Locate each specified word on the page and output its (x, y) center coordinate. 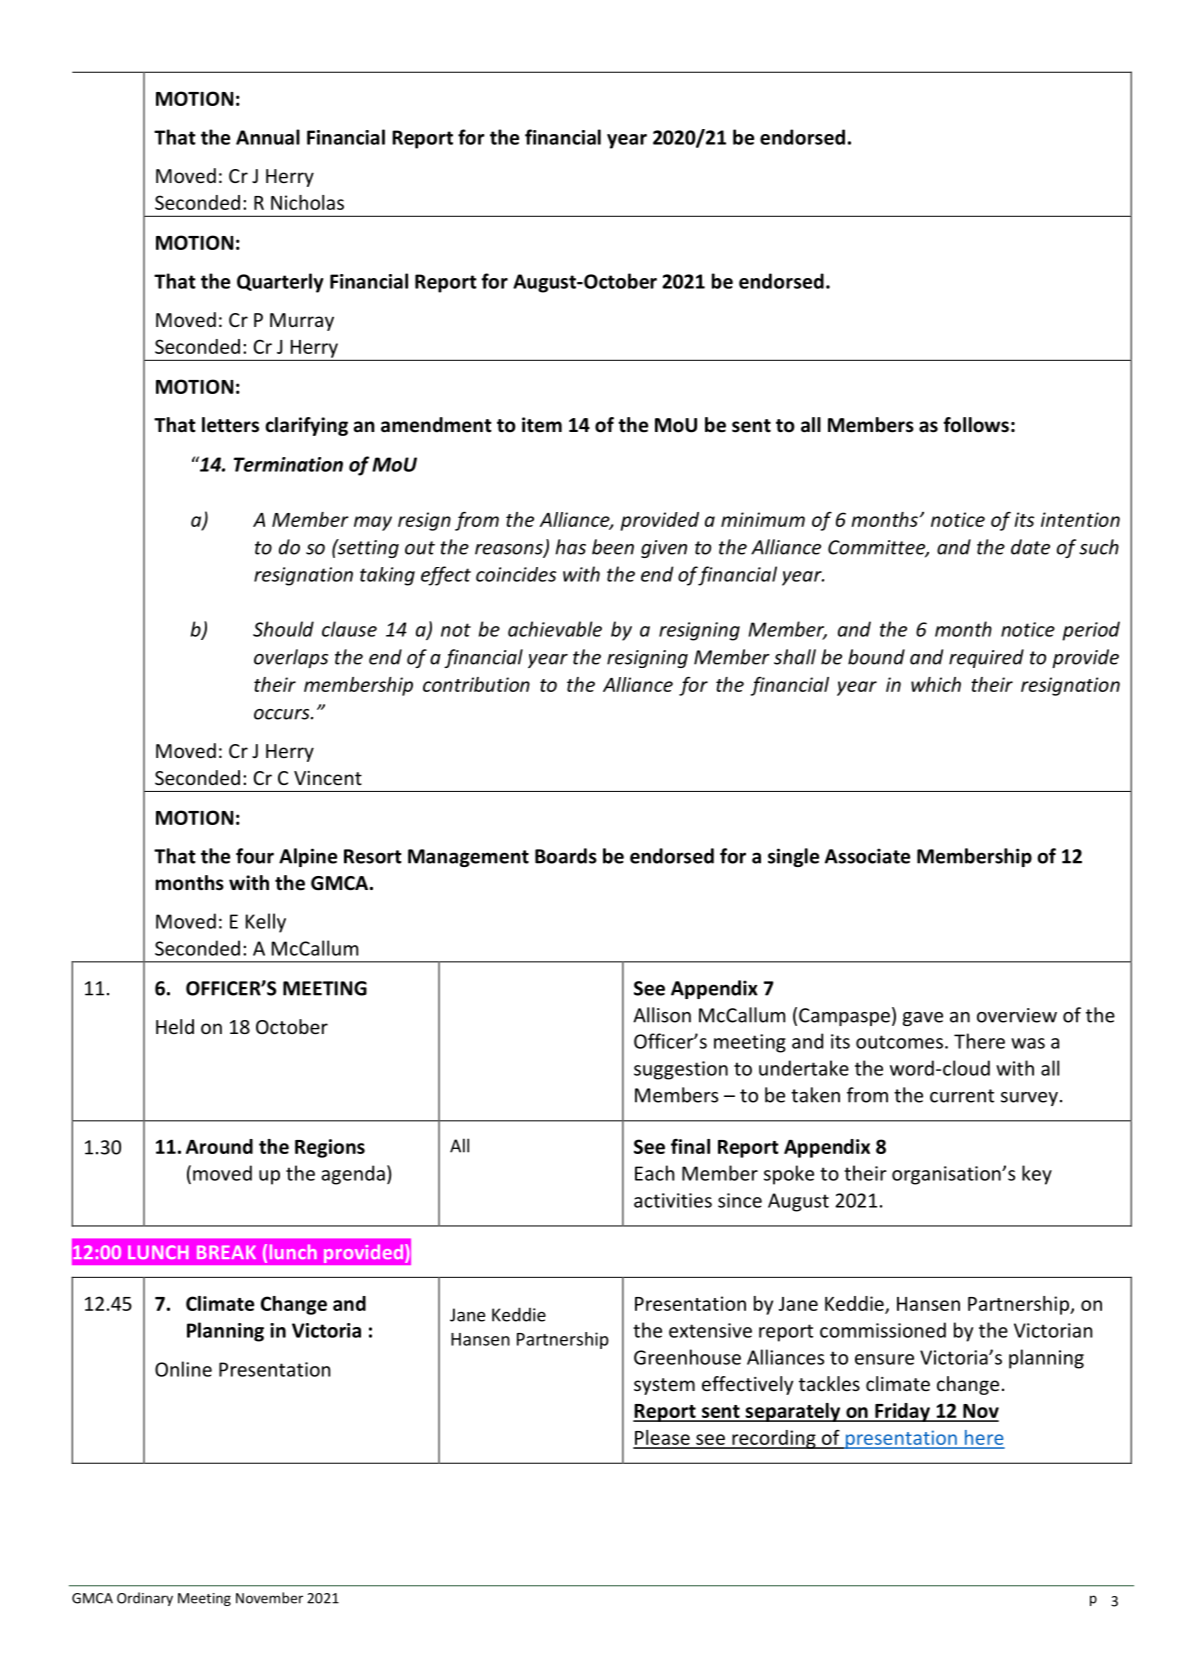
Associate (867, 856)
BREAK (226, 1252)
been (613, 547)
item (542, 425)
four (255, 856)
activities (673, 1200)
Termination (288, 464)
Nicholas (307, 202)
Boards (566, 856)
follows (976, 425)
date (1030, 547)
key (1037, 1175)
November (269, 1598)
